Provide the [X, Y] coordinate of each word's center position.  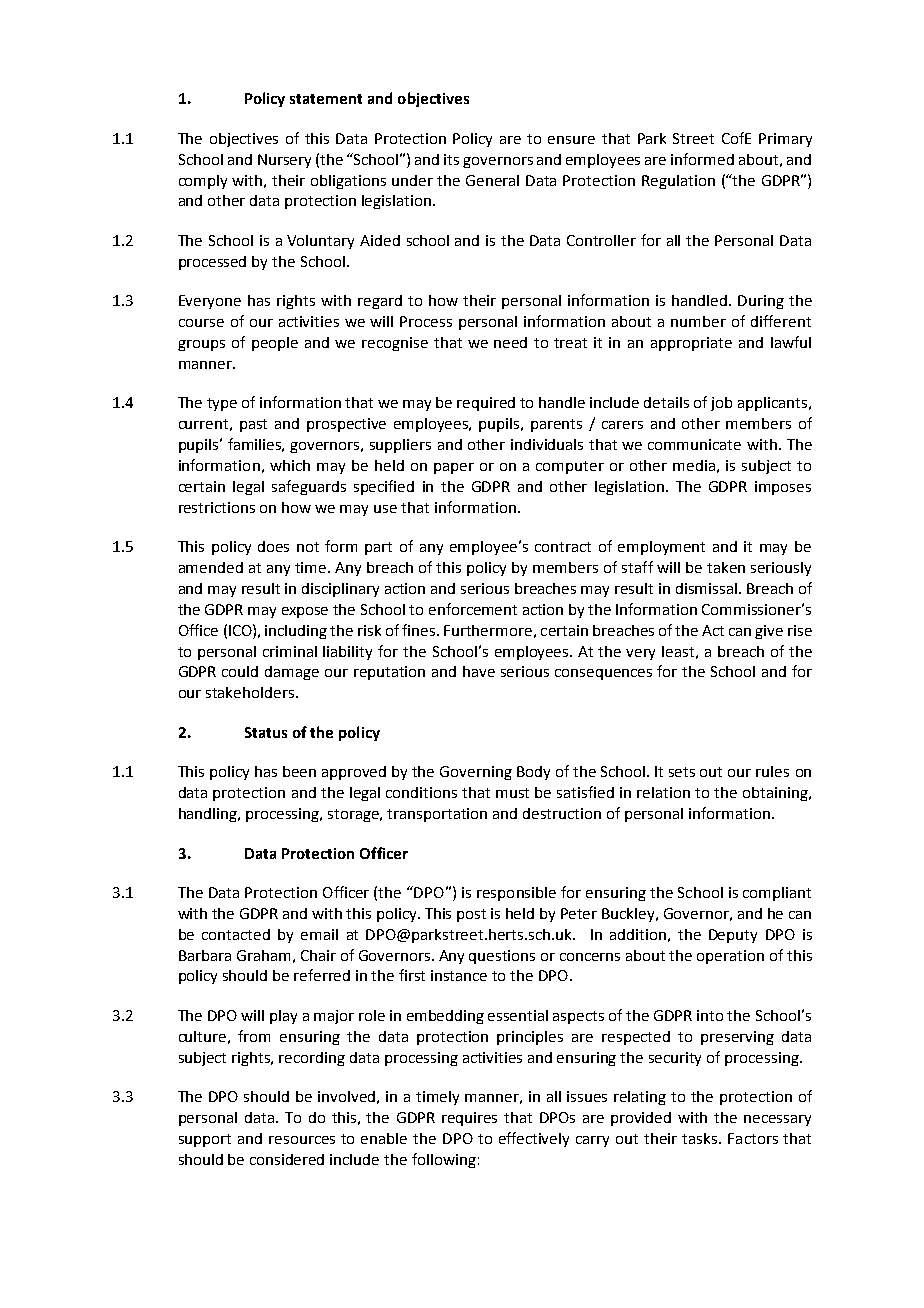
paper [454, 468]
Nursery [284, 161]
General [492, 180]
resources [302, 1140]
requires [469, 1119]
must [512, 793]
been [299, 771]
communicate [694, 444]
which [290, 465]
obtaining [776, 794]
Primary [785, 140]
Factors [753, 1138]
